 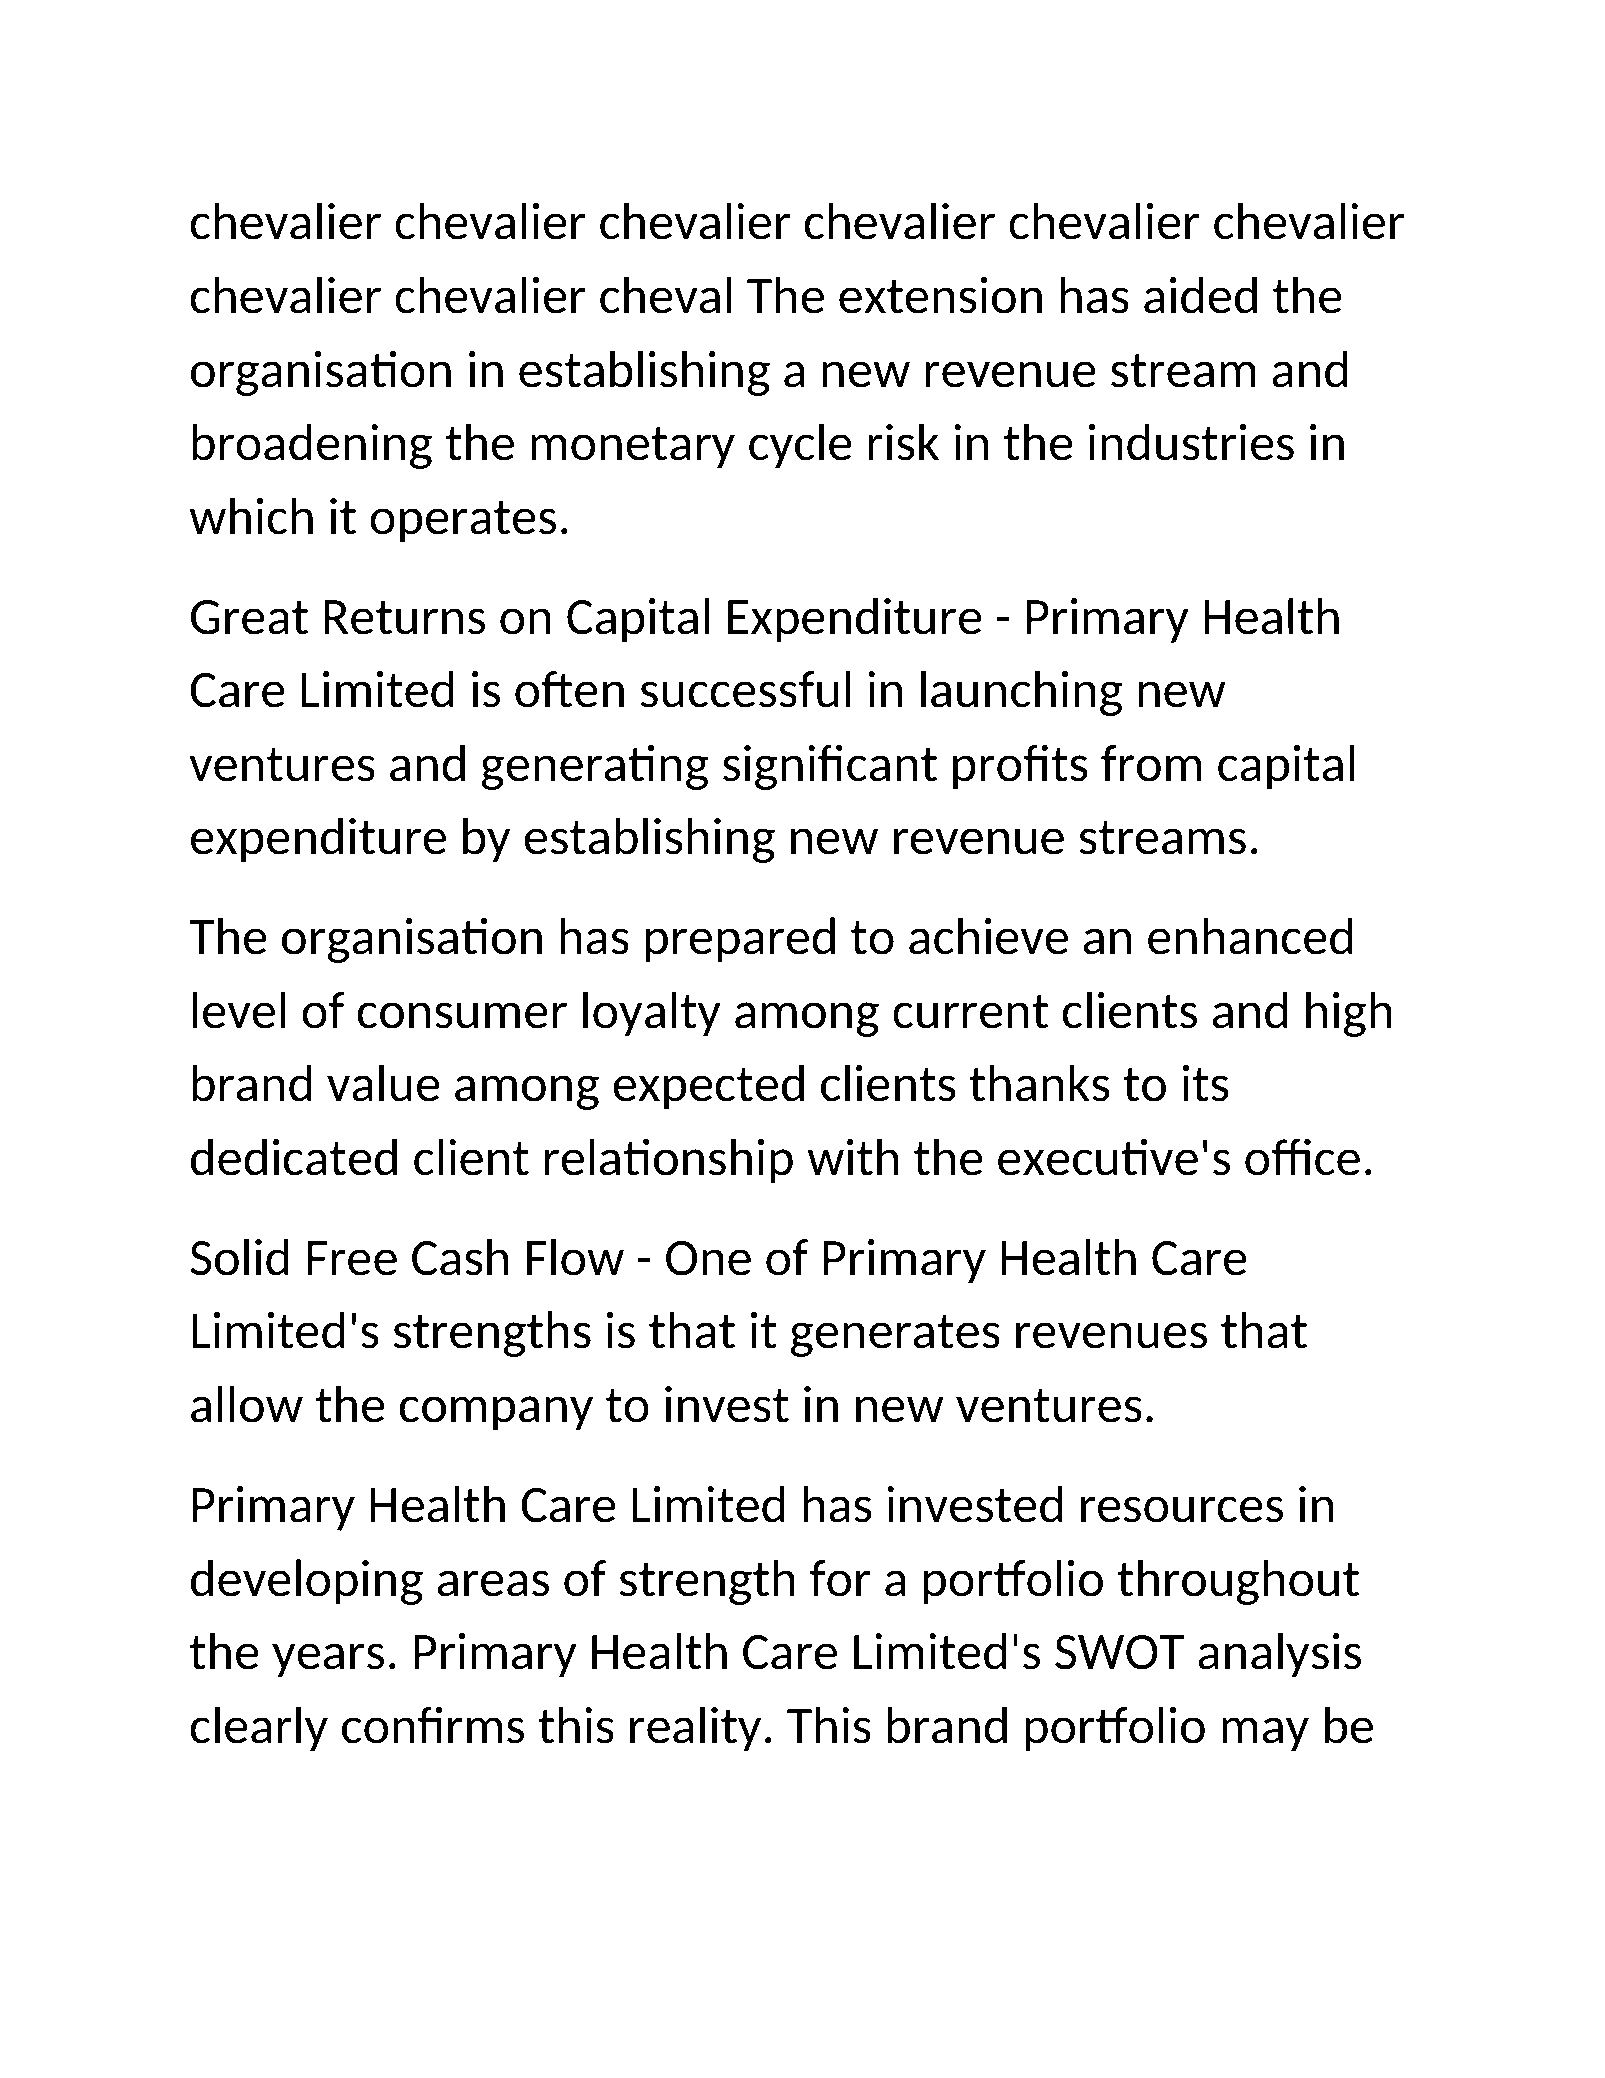 I want to click on from, so click(x=1151, y=763).
